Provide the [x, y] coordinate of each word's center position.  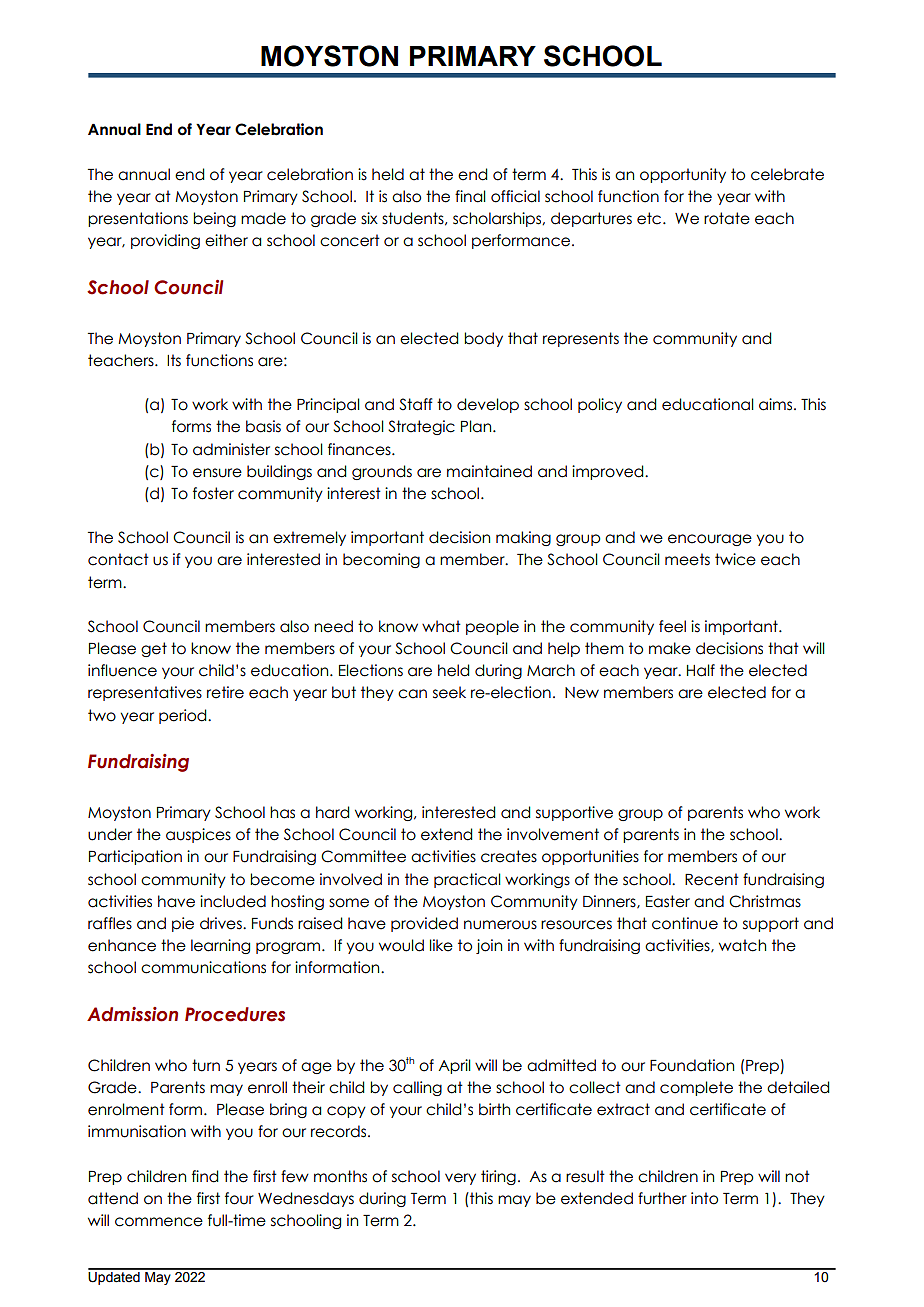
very [460, 1179]
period [184, 716]
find [205, 1176]
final [470, 196]
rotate [727, 218]
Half [701, 670]
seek [449, 692]
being [214, 219]
